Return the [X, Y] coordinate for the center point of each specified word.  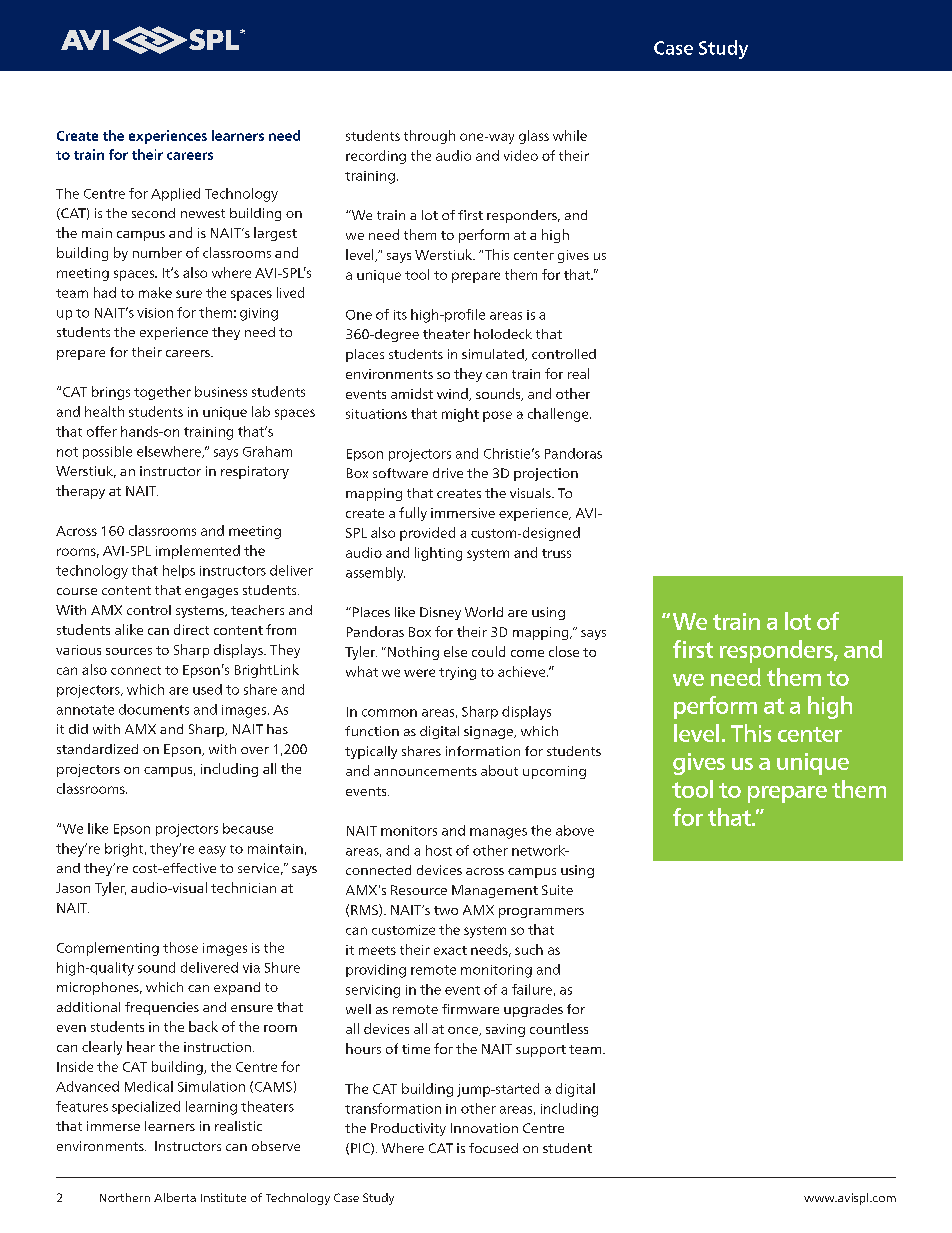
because [248, 828]
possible [107, 452]
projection [546, 474]
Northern [125, 1197]
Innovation [484, 1128]
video [521, 155]
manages [498, 833]
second [153, 213]
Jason [73, 888]
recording [376, 157]
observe [276, 1146]
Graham [267, 451]
